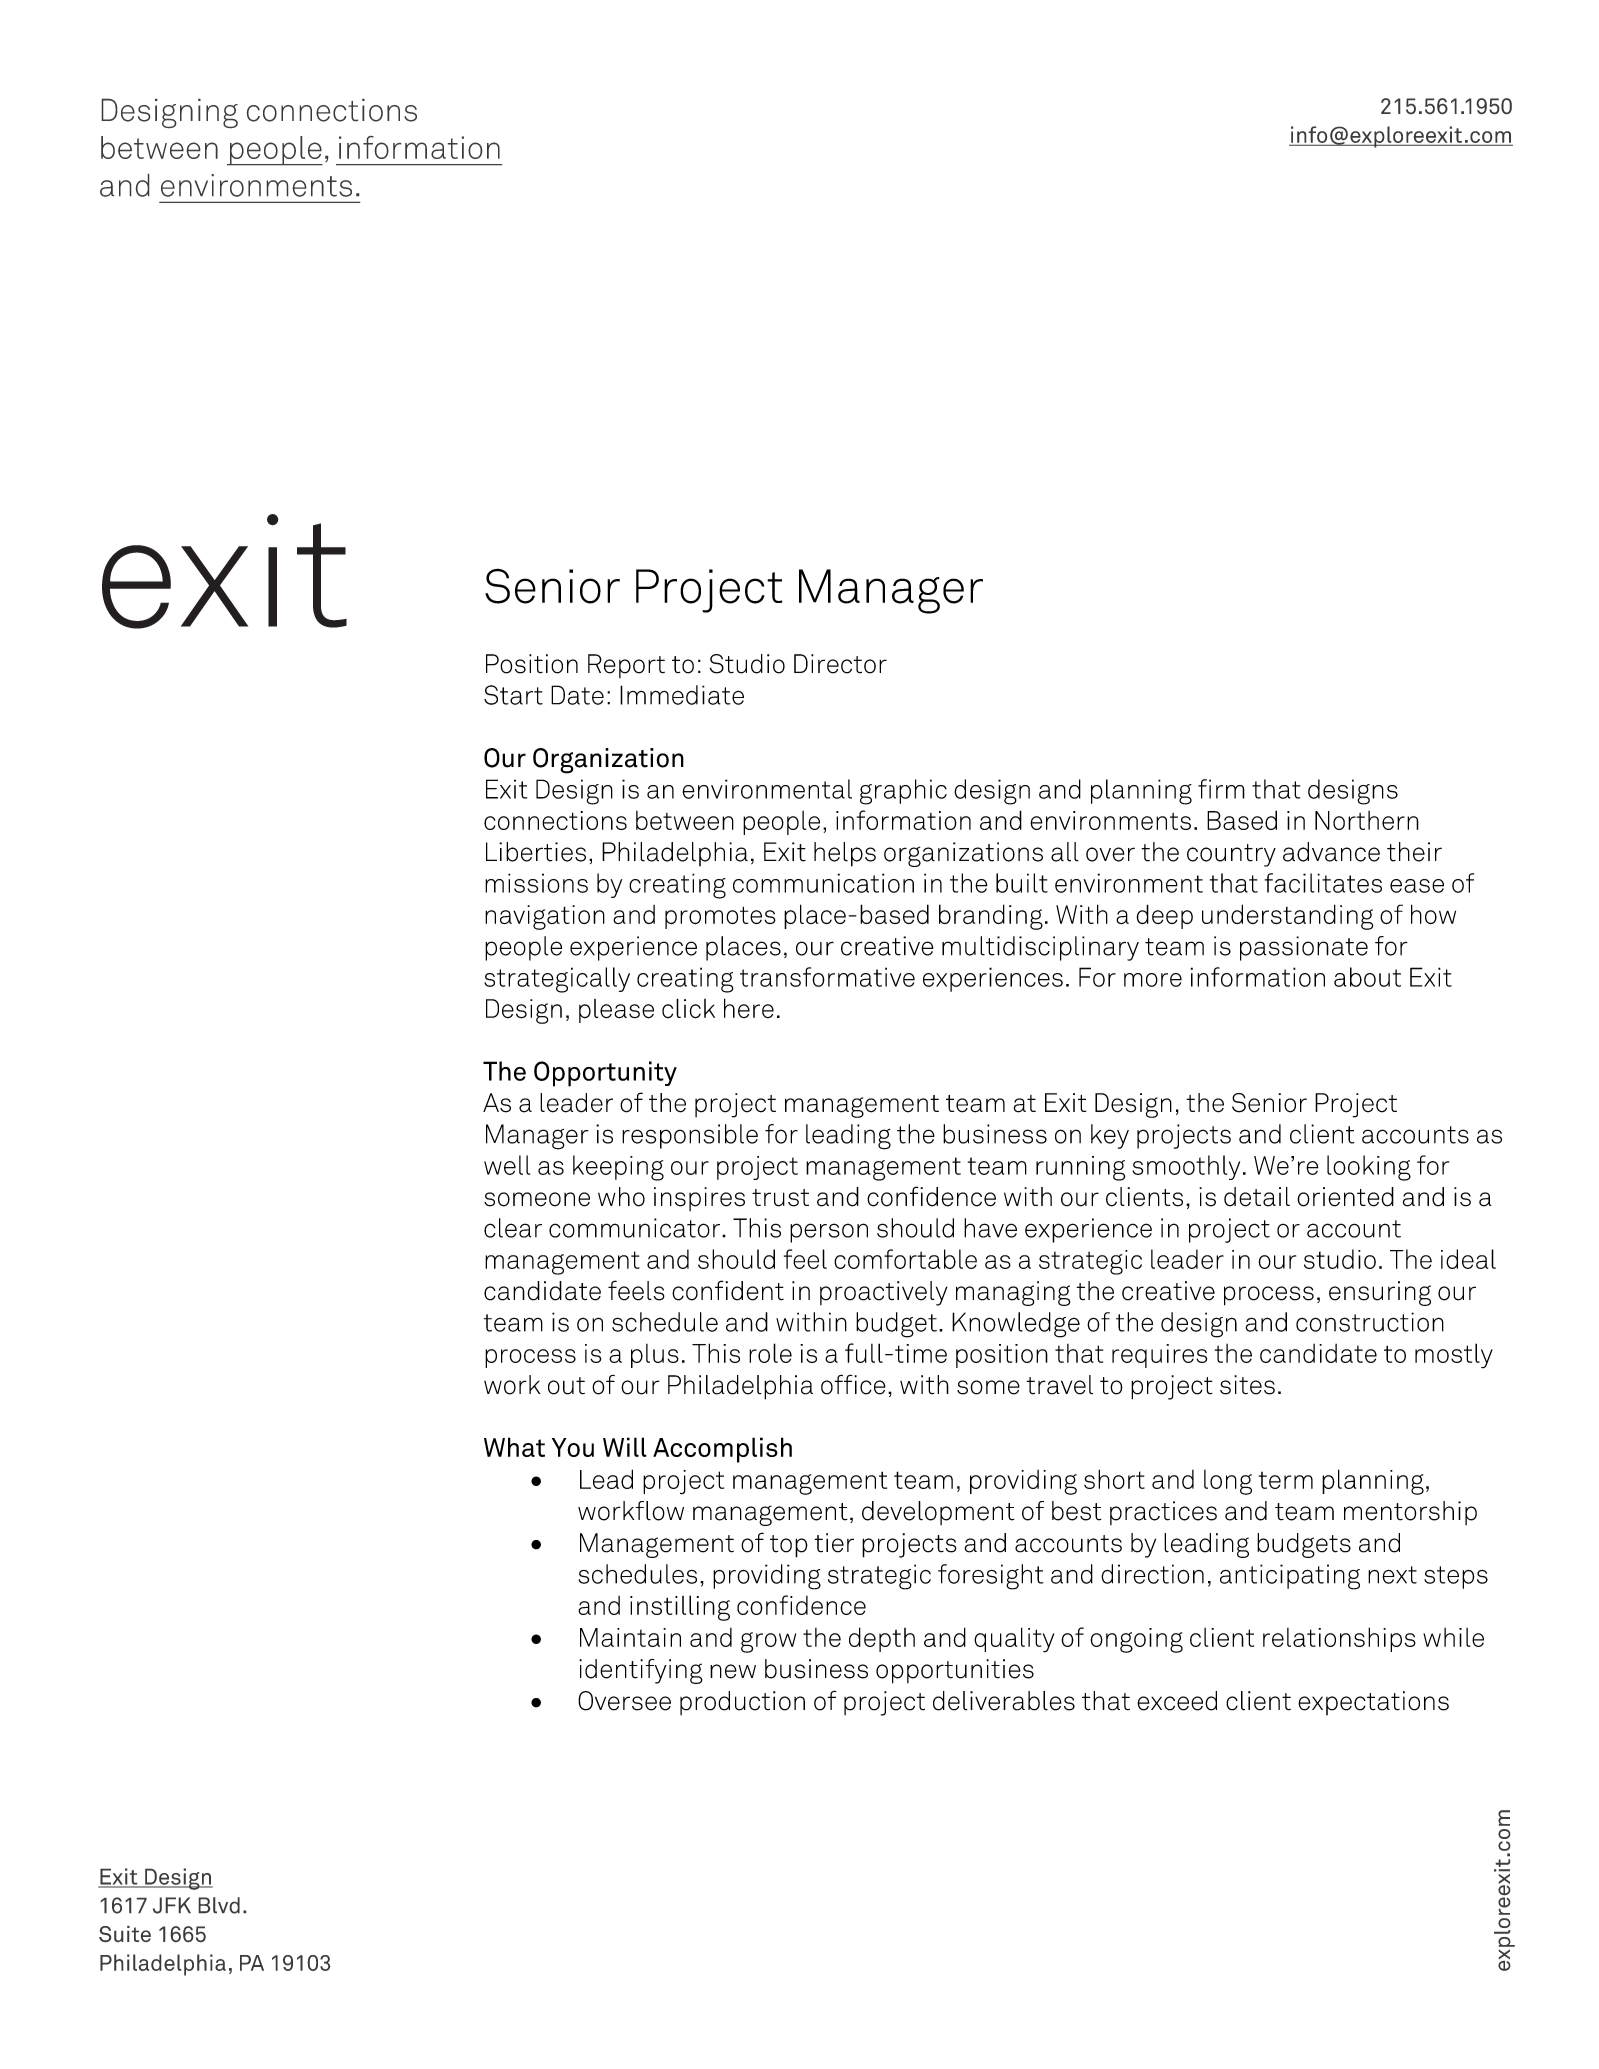 The width and height of the page is (1599, 2069). What do you see at coordinates (742, 1703) in the page?
I see `production` at bounding box center [742, 1703].
